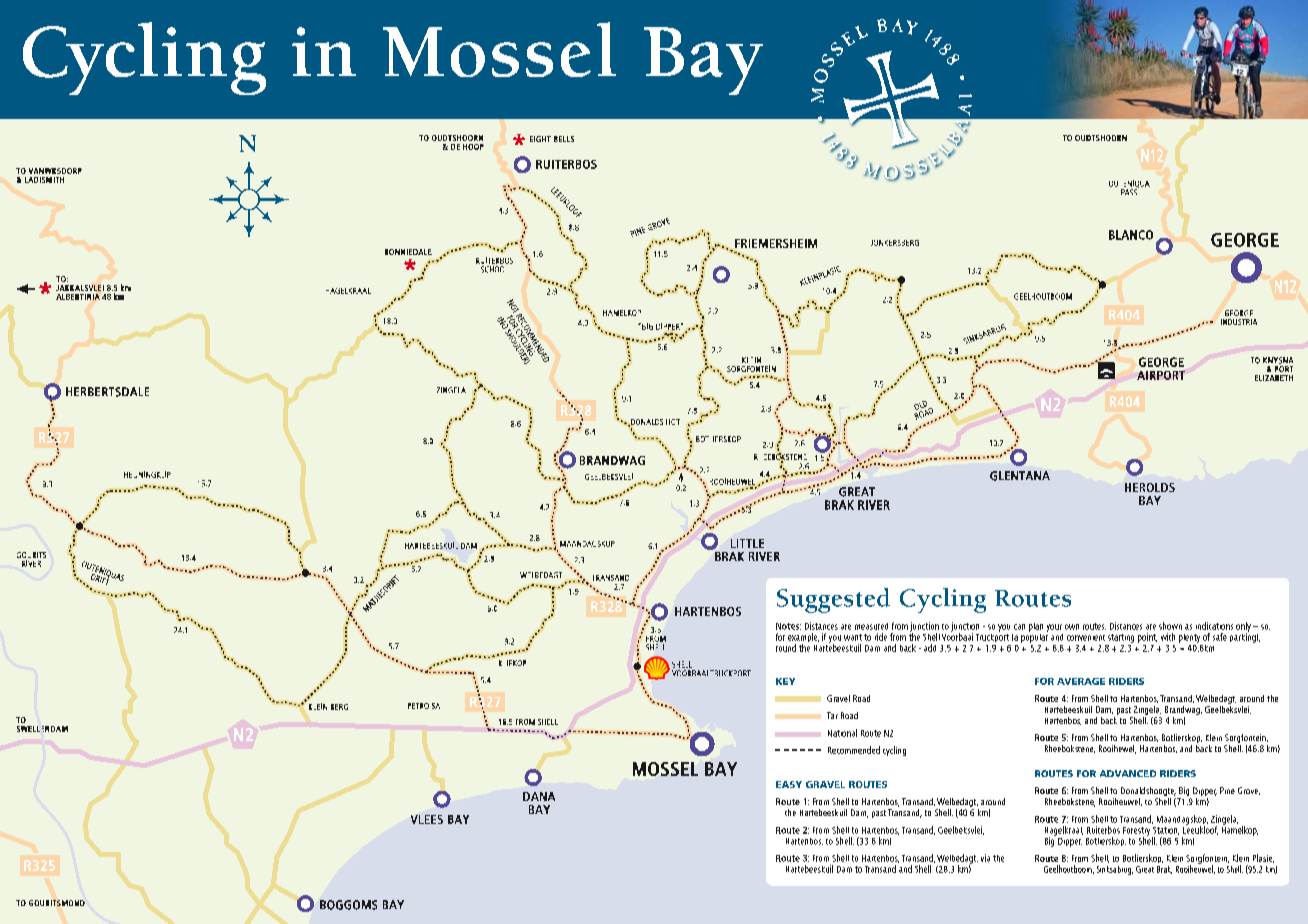 The height and width of the screenshot is (924, 1308). I want to click on Suggested, so click(833, 600).
